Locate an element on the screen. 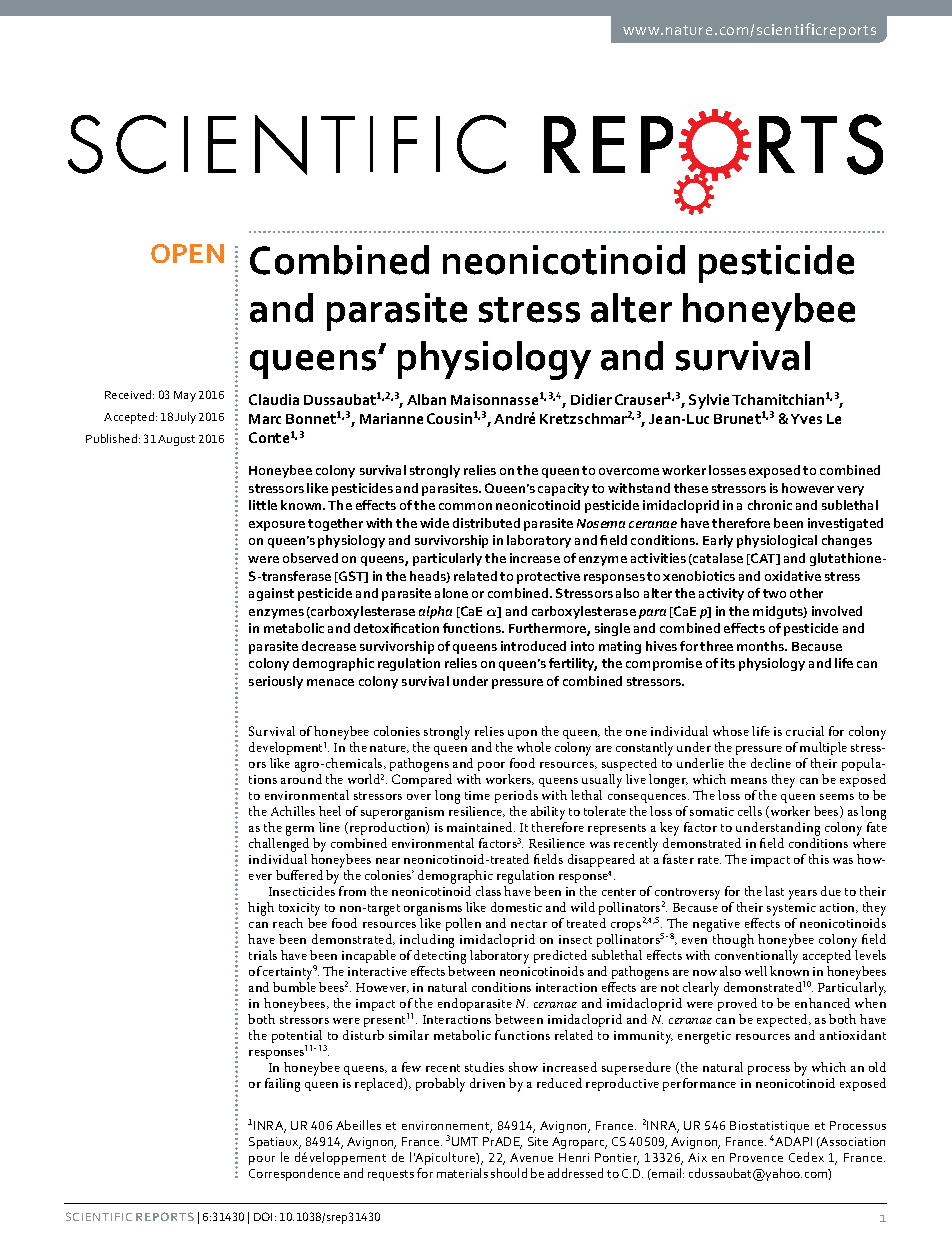  Yves is located at coordinates (806, 419).
